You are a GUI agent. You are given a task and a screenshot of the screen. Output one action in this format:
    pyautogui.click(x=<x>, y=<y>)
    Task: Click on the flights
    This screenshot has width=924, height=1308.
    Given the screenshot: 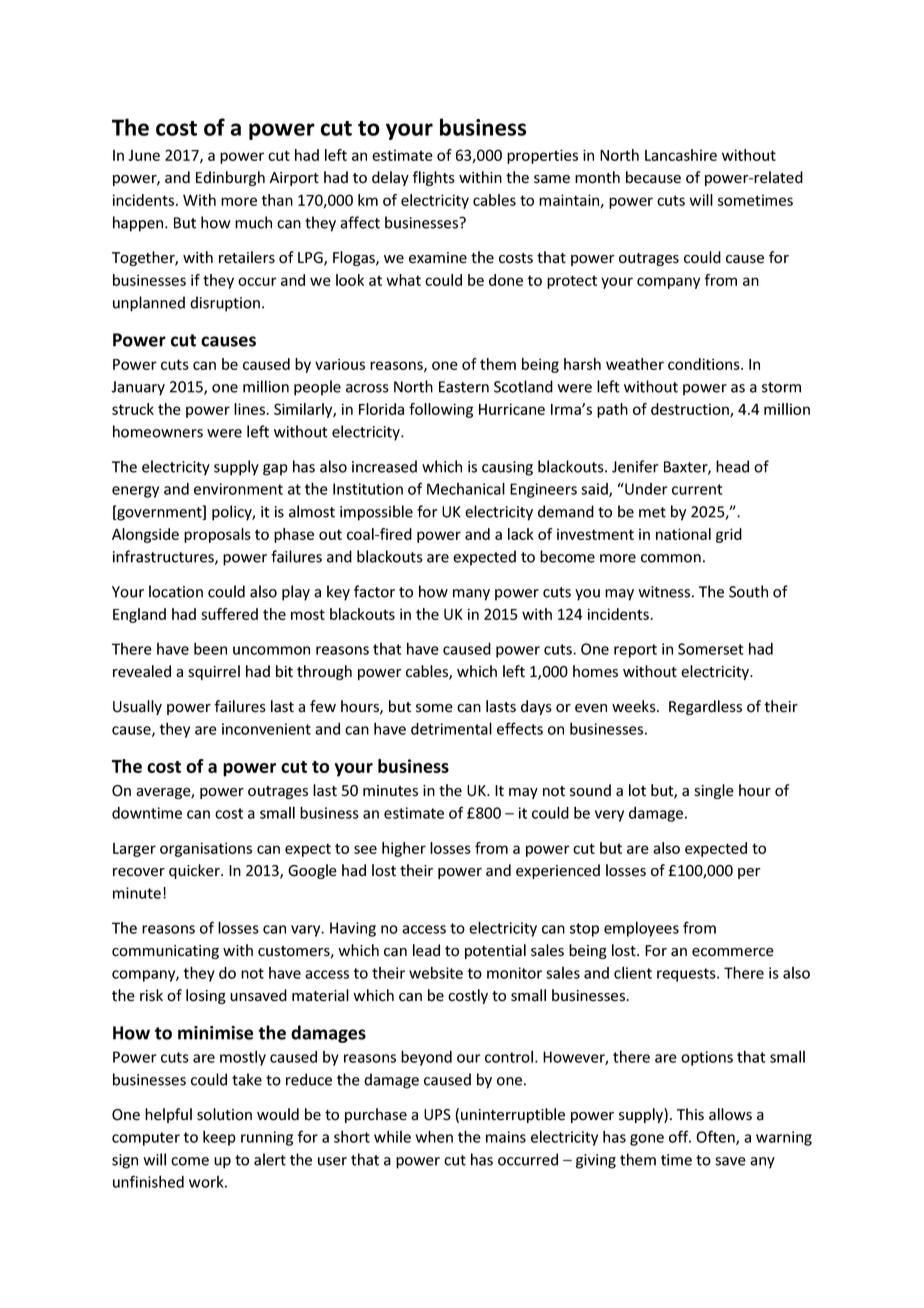 What is the action you would take?
    pyautogui.click(x=433, y=178)
